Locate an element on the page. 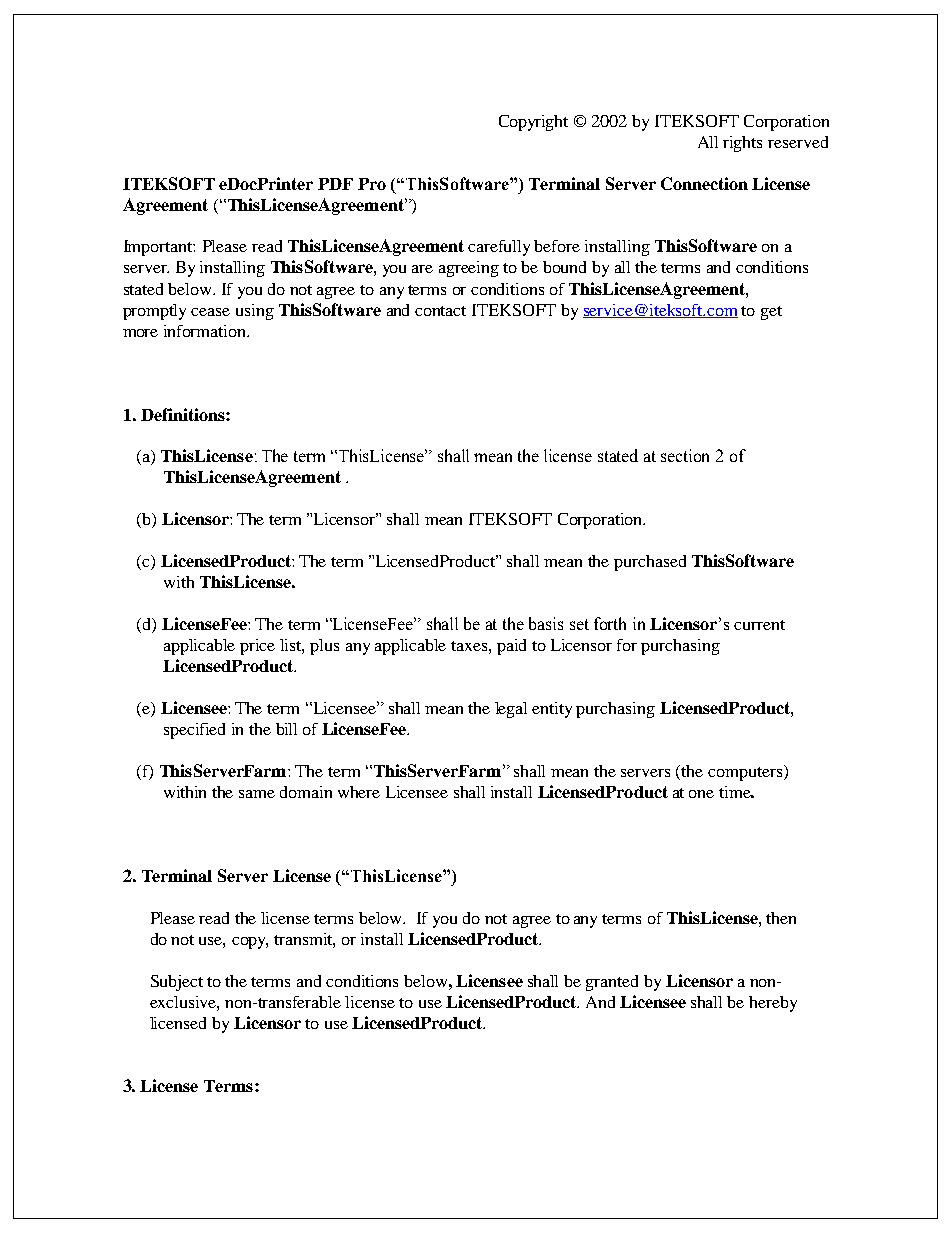  same is located at coordinates (257, 794).
